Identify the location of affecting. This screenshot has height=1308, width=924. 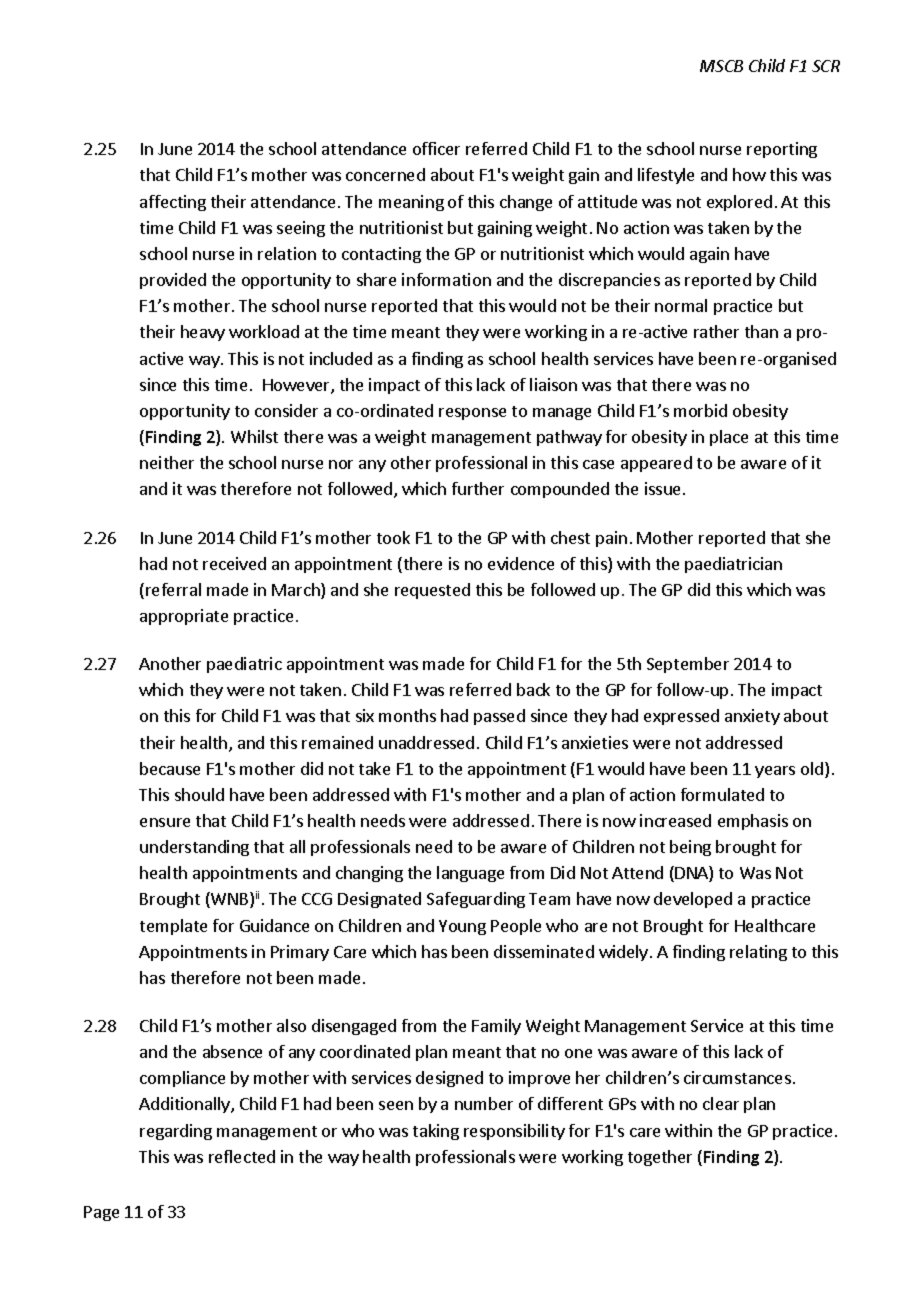
(173, 203).
